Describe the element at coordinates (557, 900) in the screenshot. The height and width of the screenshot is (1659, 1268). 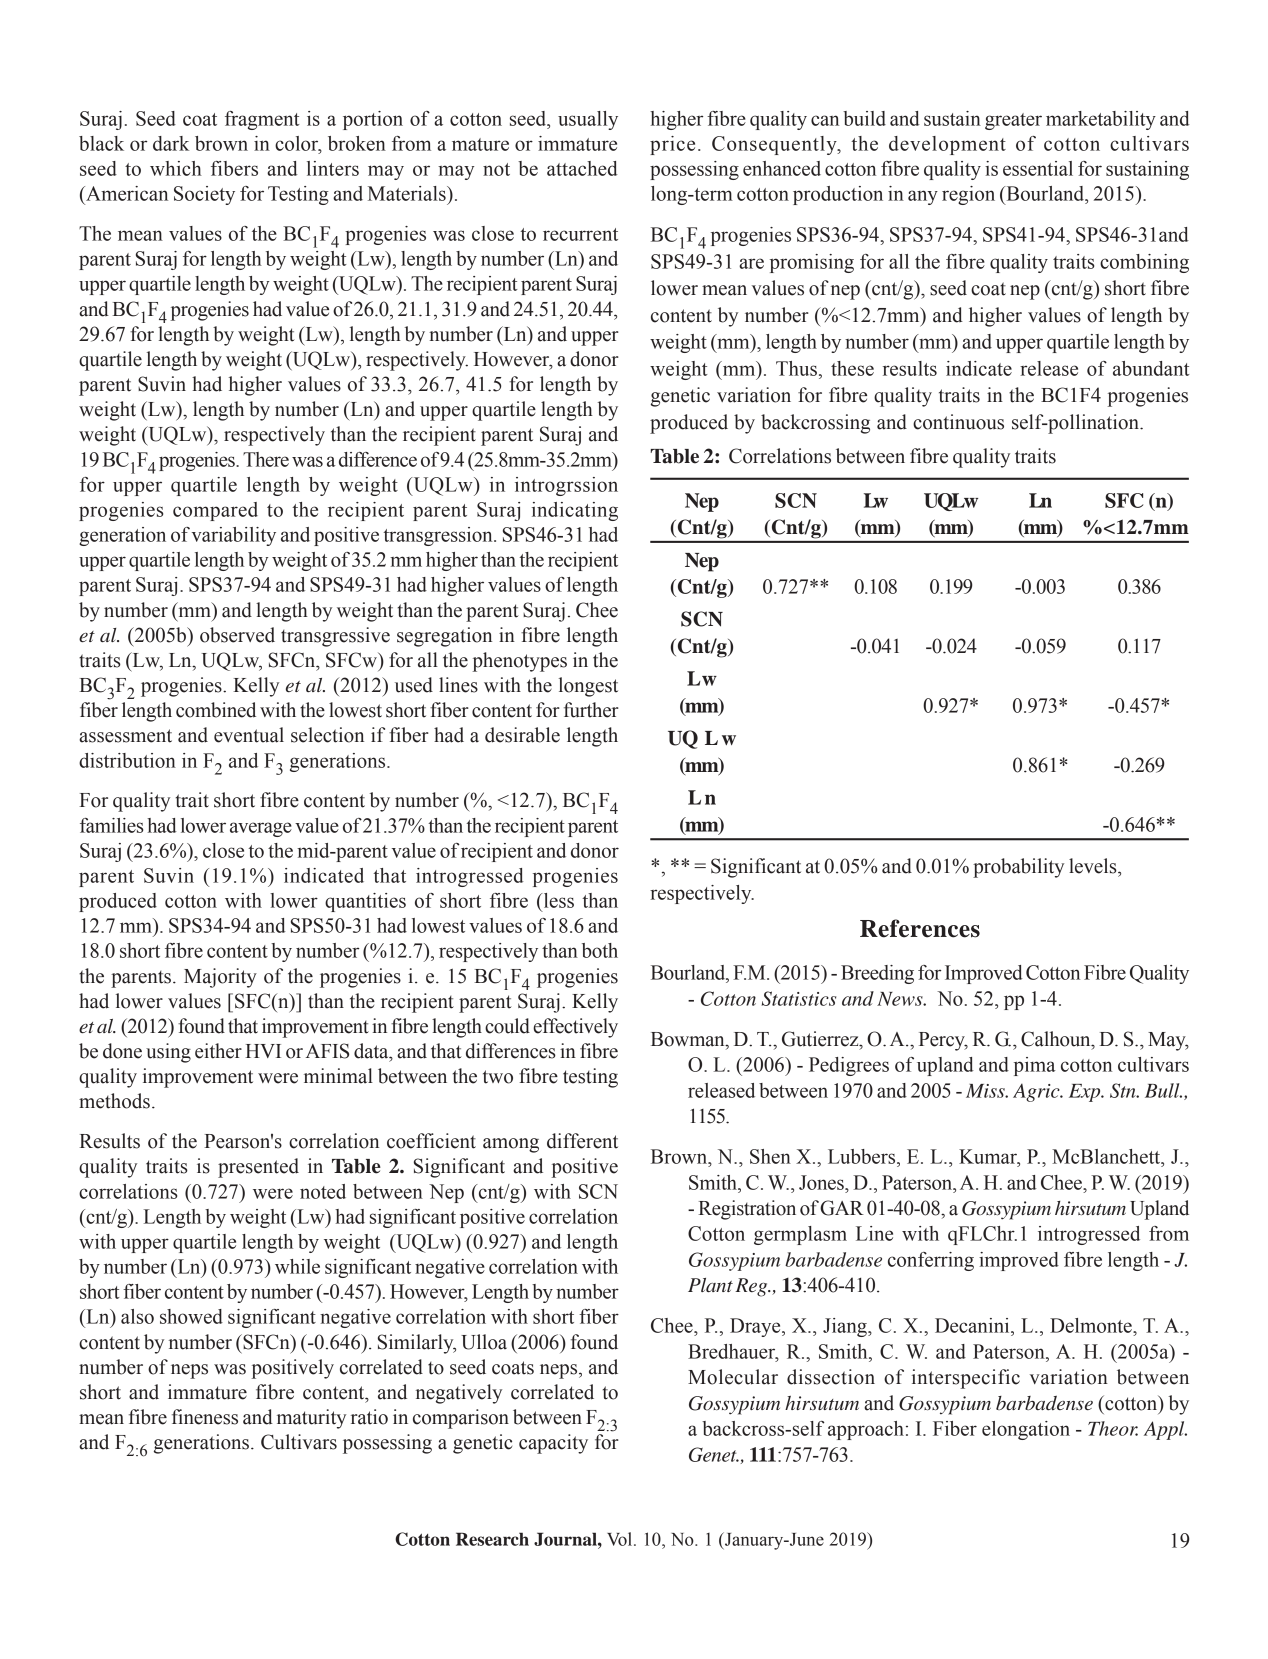
I see `less` at that location.
